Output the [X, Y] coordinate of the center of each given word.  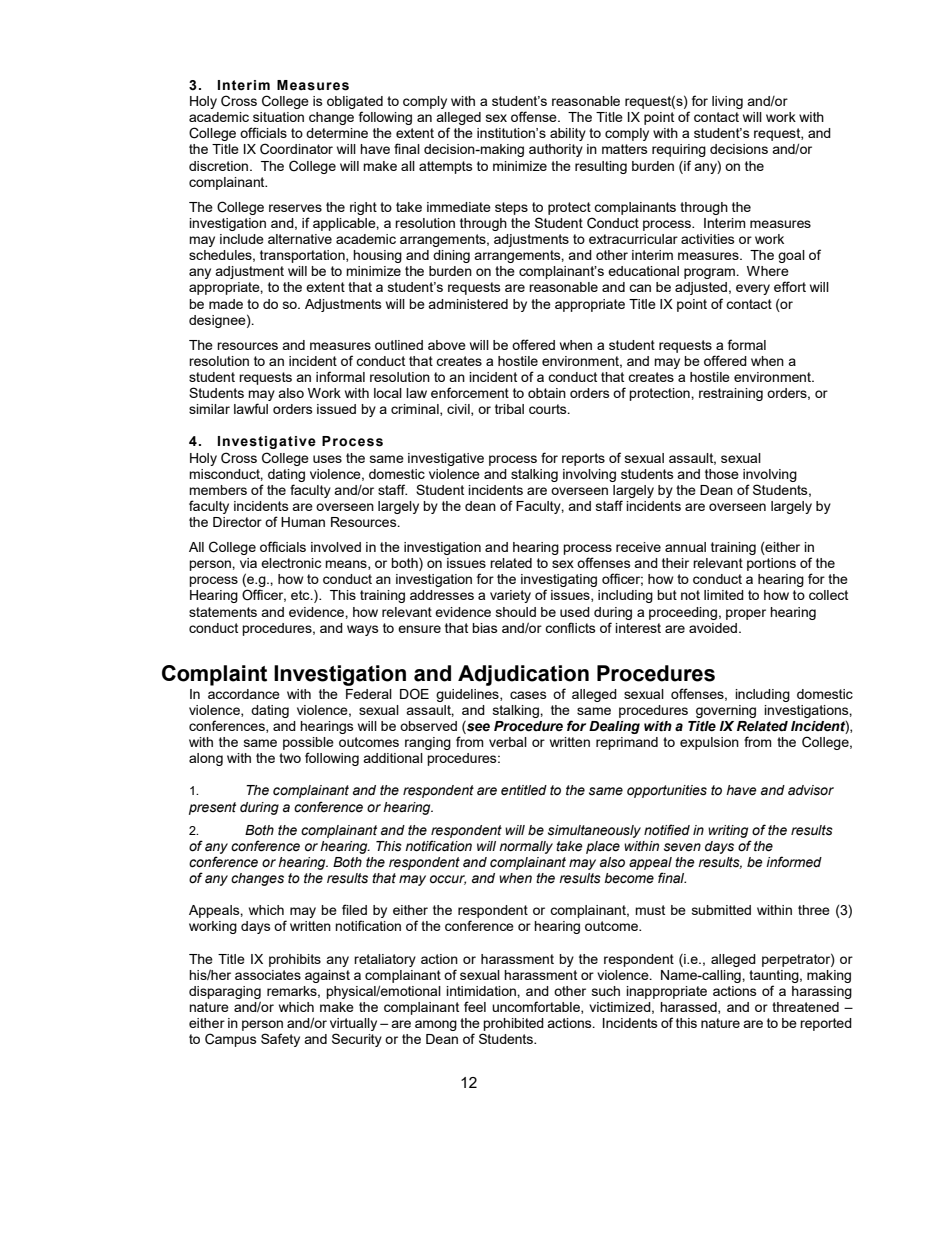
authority [556, 150]
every [753, 289]
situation [278, 117]
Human [303, 522]
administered [468, 304]
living [727, 102]
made [226, 304]
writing [728, 831]
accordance [244, 694]
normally [526, 847]
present [212, 808]
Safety [280, 1040]
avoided [714, 628]
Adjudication [523, 675]
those [722, 474]
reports [583, 459]
